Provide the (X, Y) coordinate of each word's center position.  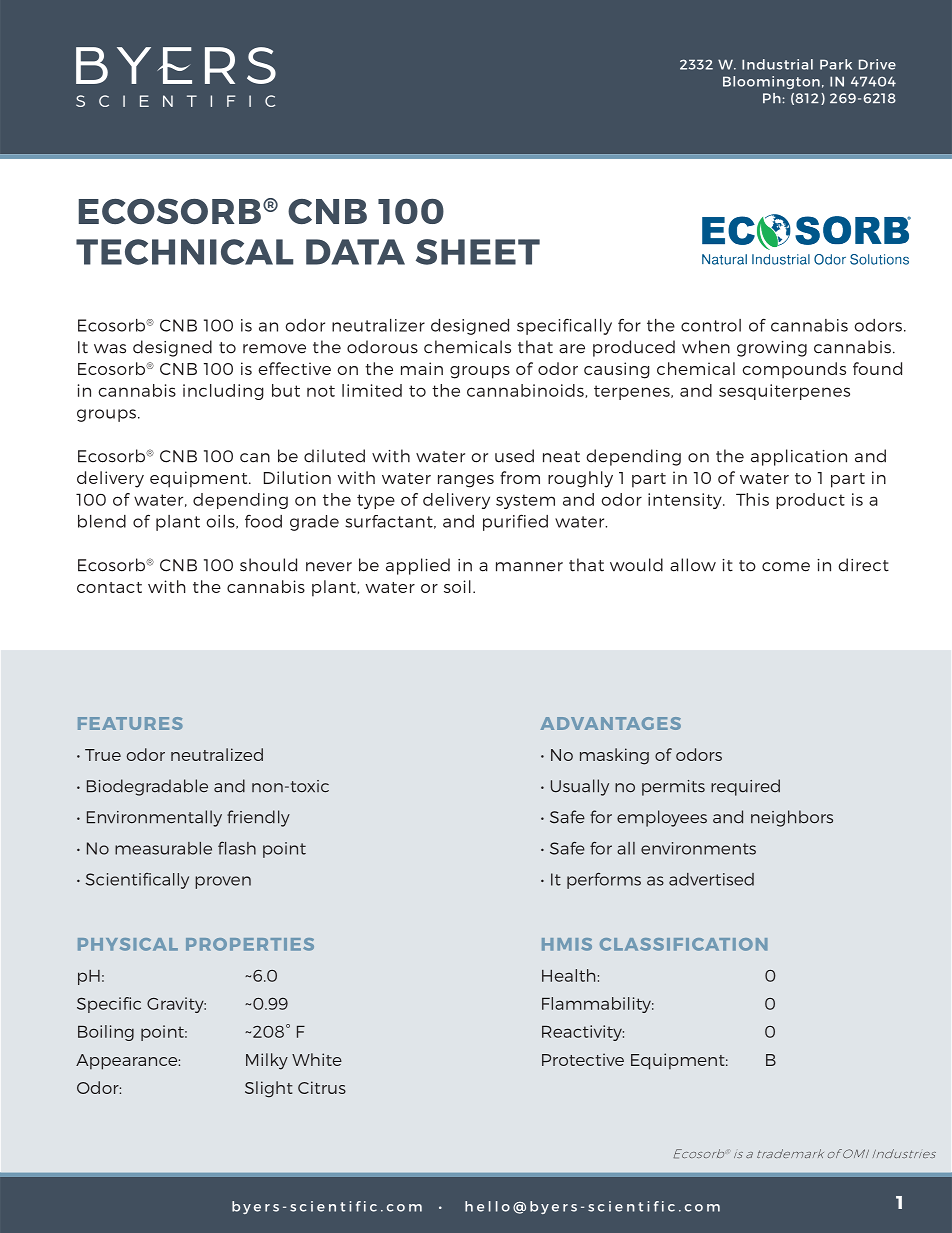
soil (457, 586)
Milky (267, 1061)
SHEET (478, 252)
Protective (583, 1059)
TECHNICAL (184, 252)
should (268, 565)
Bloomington (771, 82)
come (786, 567)
